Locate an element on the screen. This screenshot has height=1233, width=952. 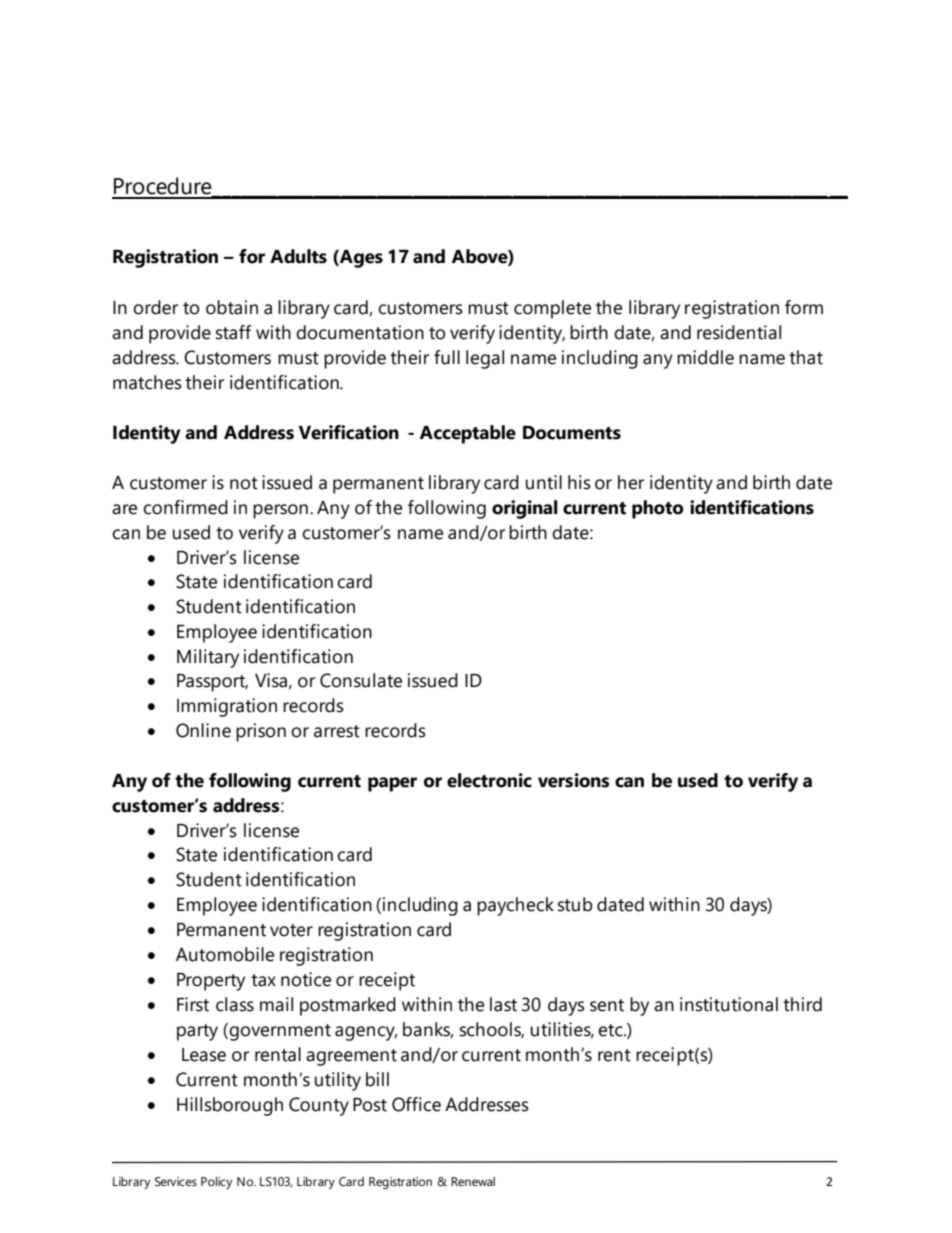
last is located at coordinates (503, 1004).
